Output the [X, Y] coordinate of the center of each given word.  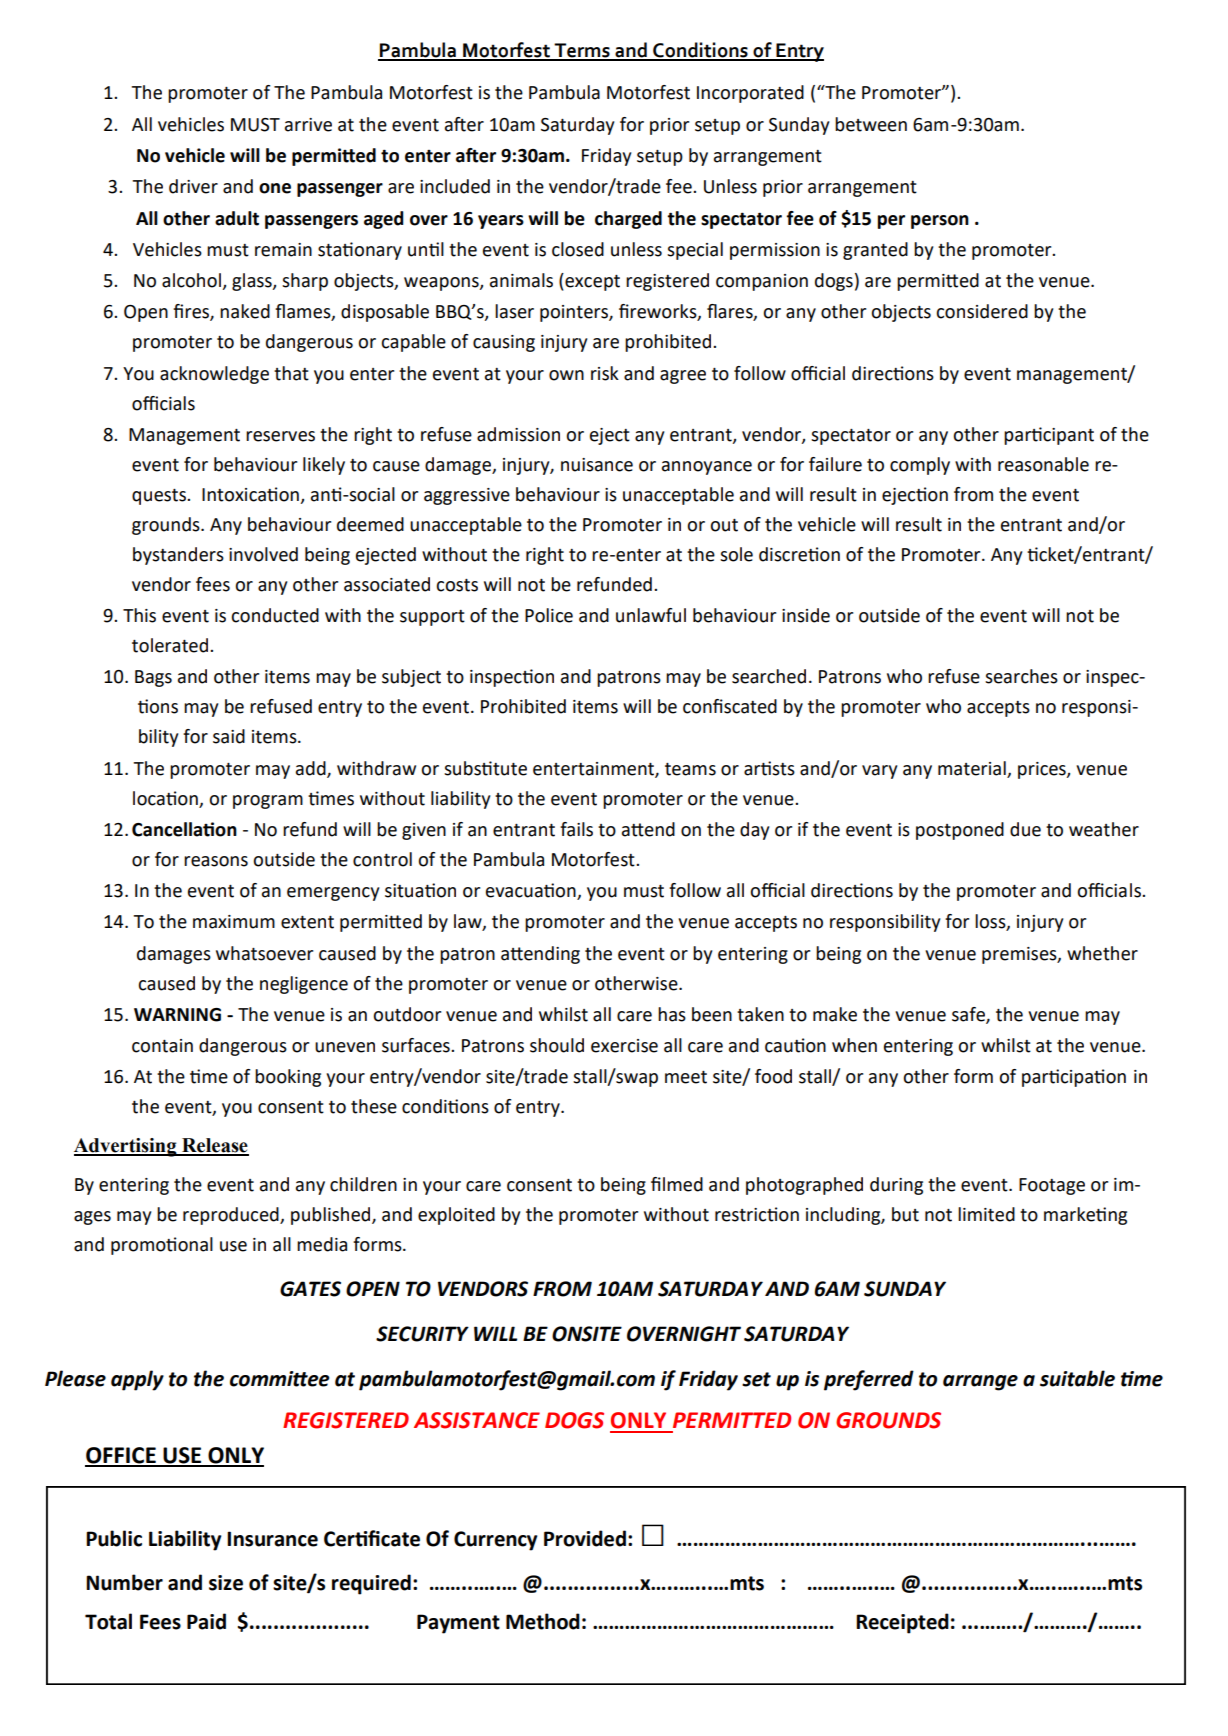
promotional [162, 1246]
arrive [308, 125]
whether [1102, 953]
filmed [677, 1184]
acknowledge [214, 375]
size [226, 1583]
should [557, 1045]
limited [986, 1214]
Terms [582, 51]
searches [1021, 676]
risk [605, 373]
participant [1049, 436]
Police [549, 615]
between [871, 124]
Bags [153, 678]
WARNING [177, 1015]
